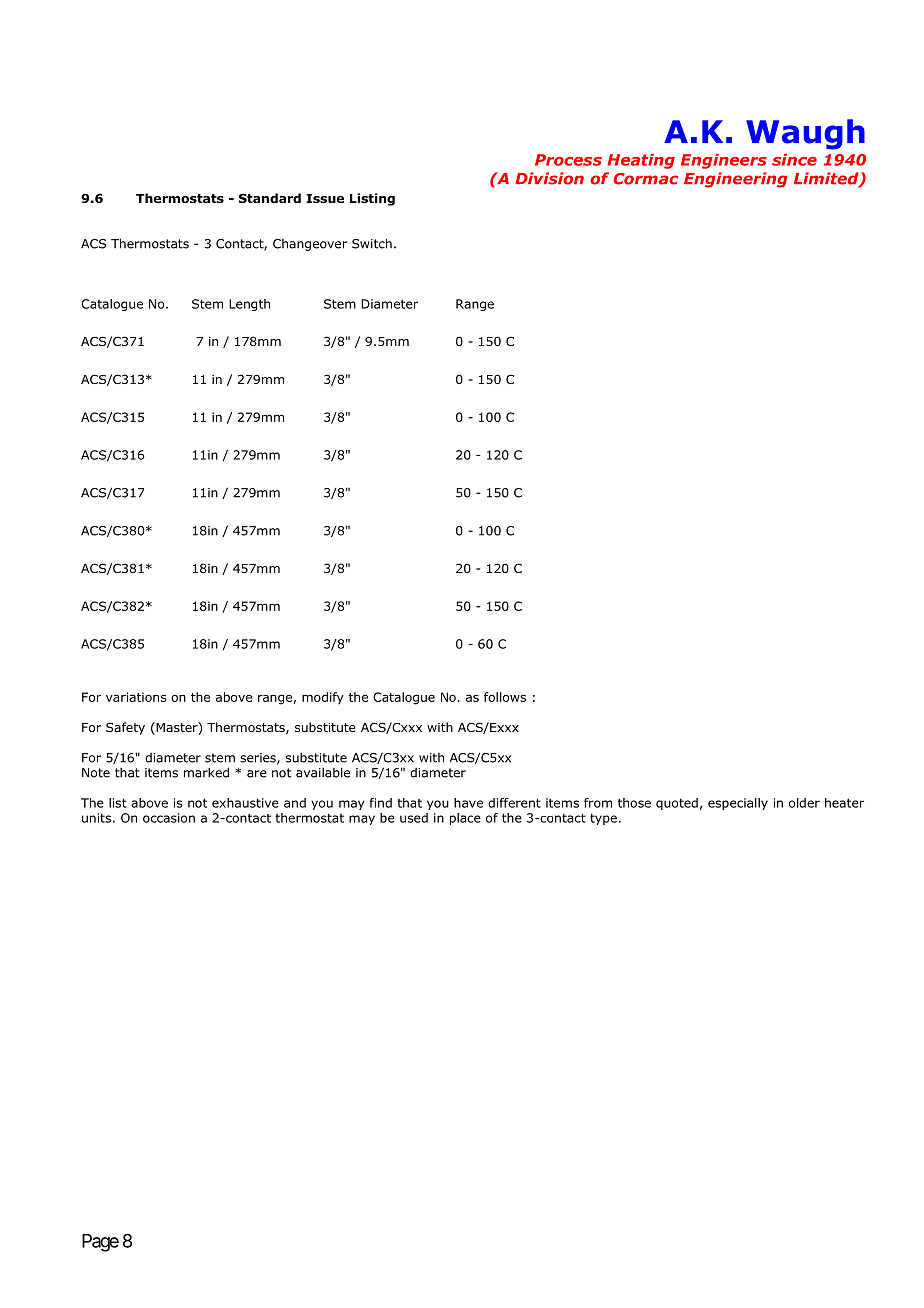 The width and height of the document is (924, 1308). Describe the element at coordinates (738, 804) in the document. I see `especially` at that location.
